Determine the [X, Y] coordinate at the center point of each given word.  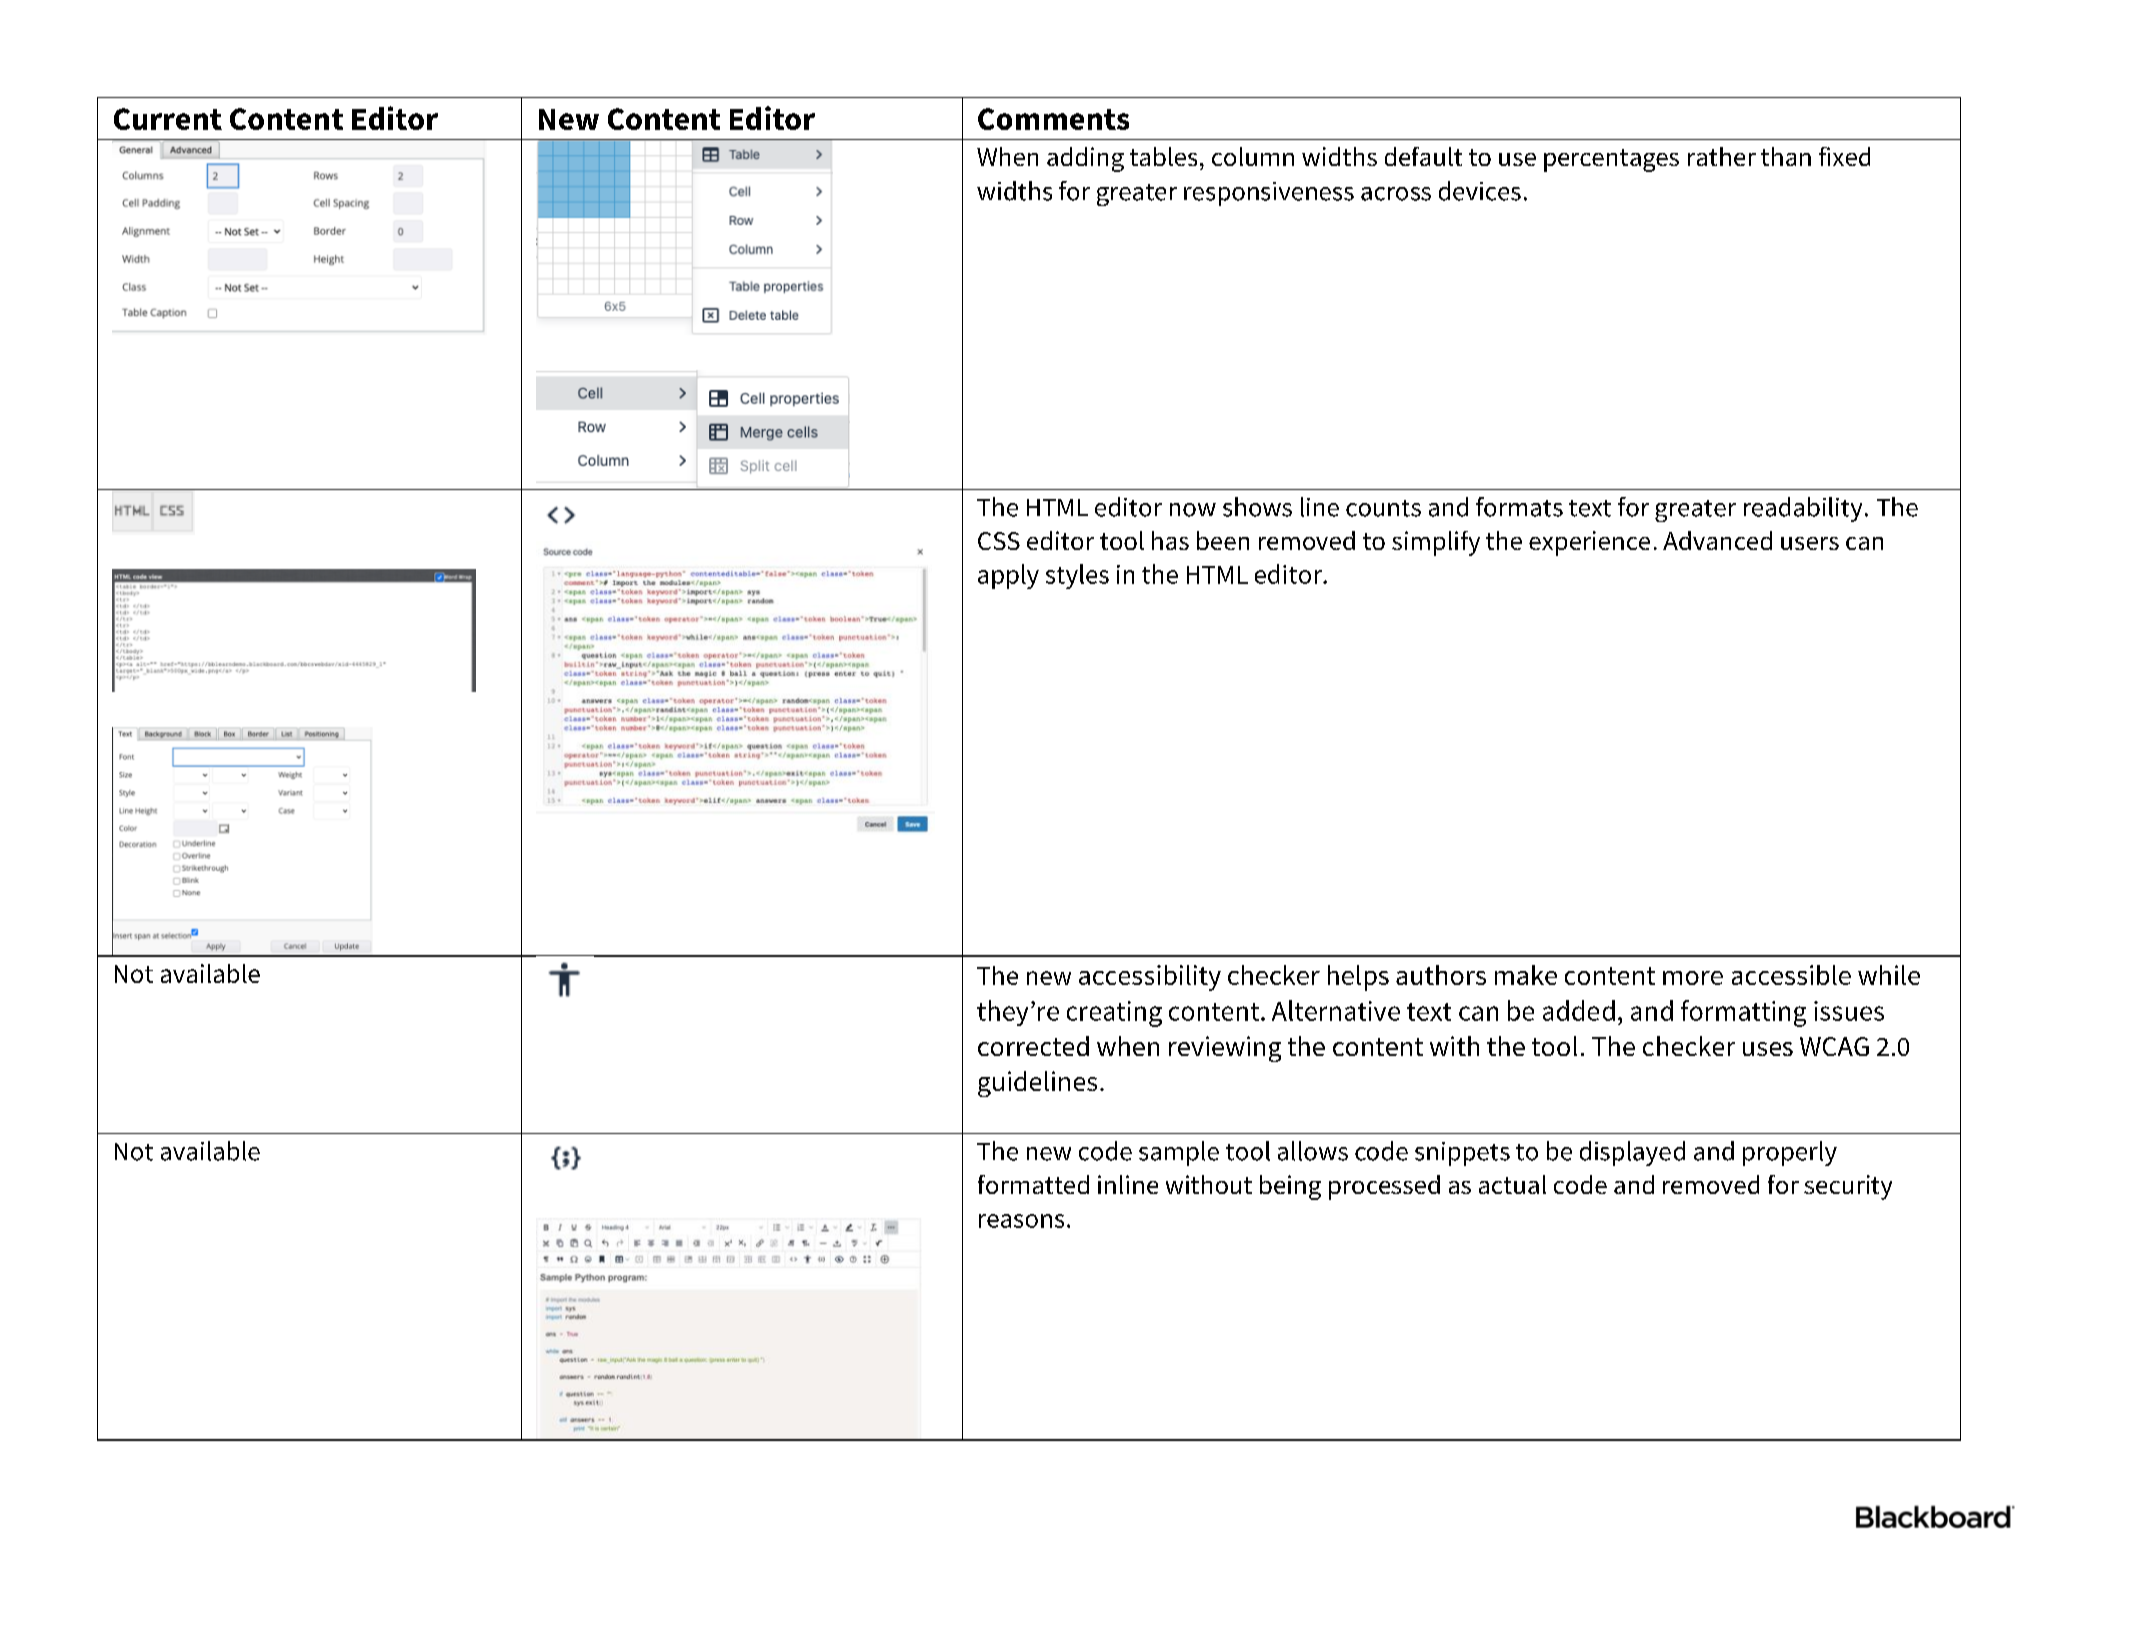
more [1693, 978]
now [1193, 510]
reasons [1021, 1221]
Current [168, 119]
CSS [999, 541]
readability [1803, 509]
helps [1358, 978]
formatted [1033, 1184]
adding [1085, 159]
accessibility [1150, 978]
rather [1722, 156]
